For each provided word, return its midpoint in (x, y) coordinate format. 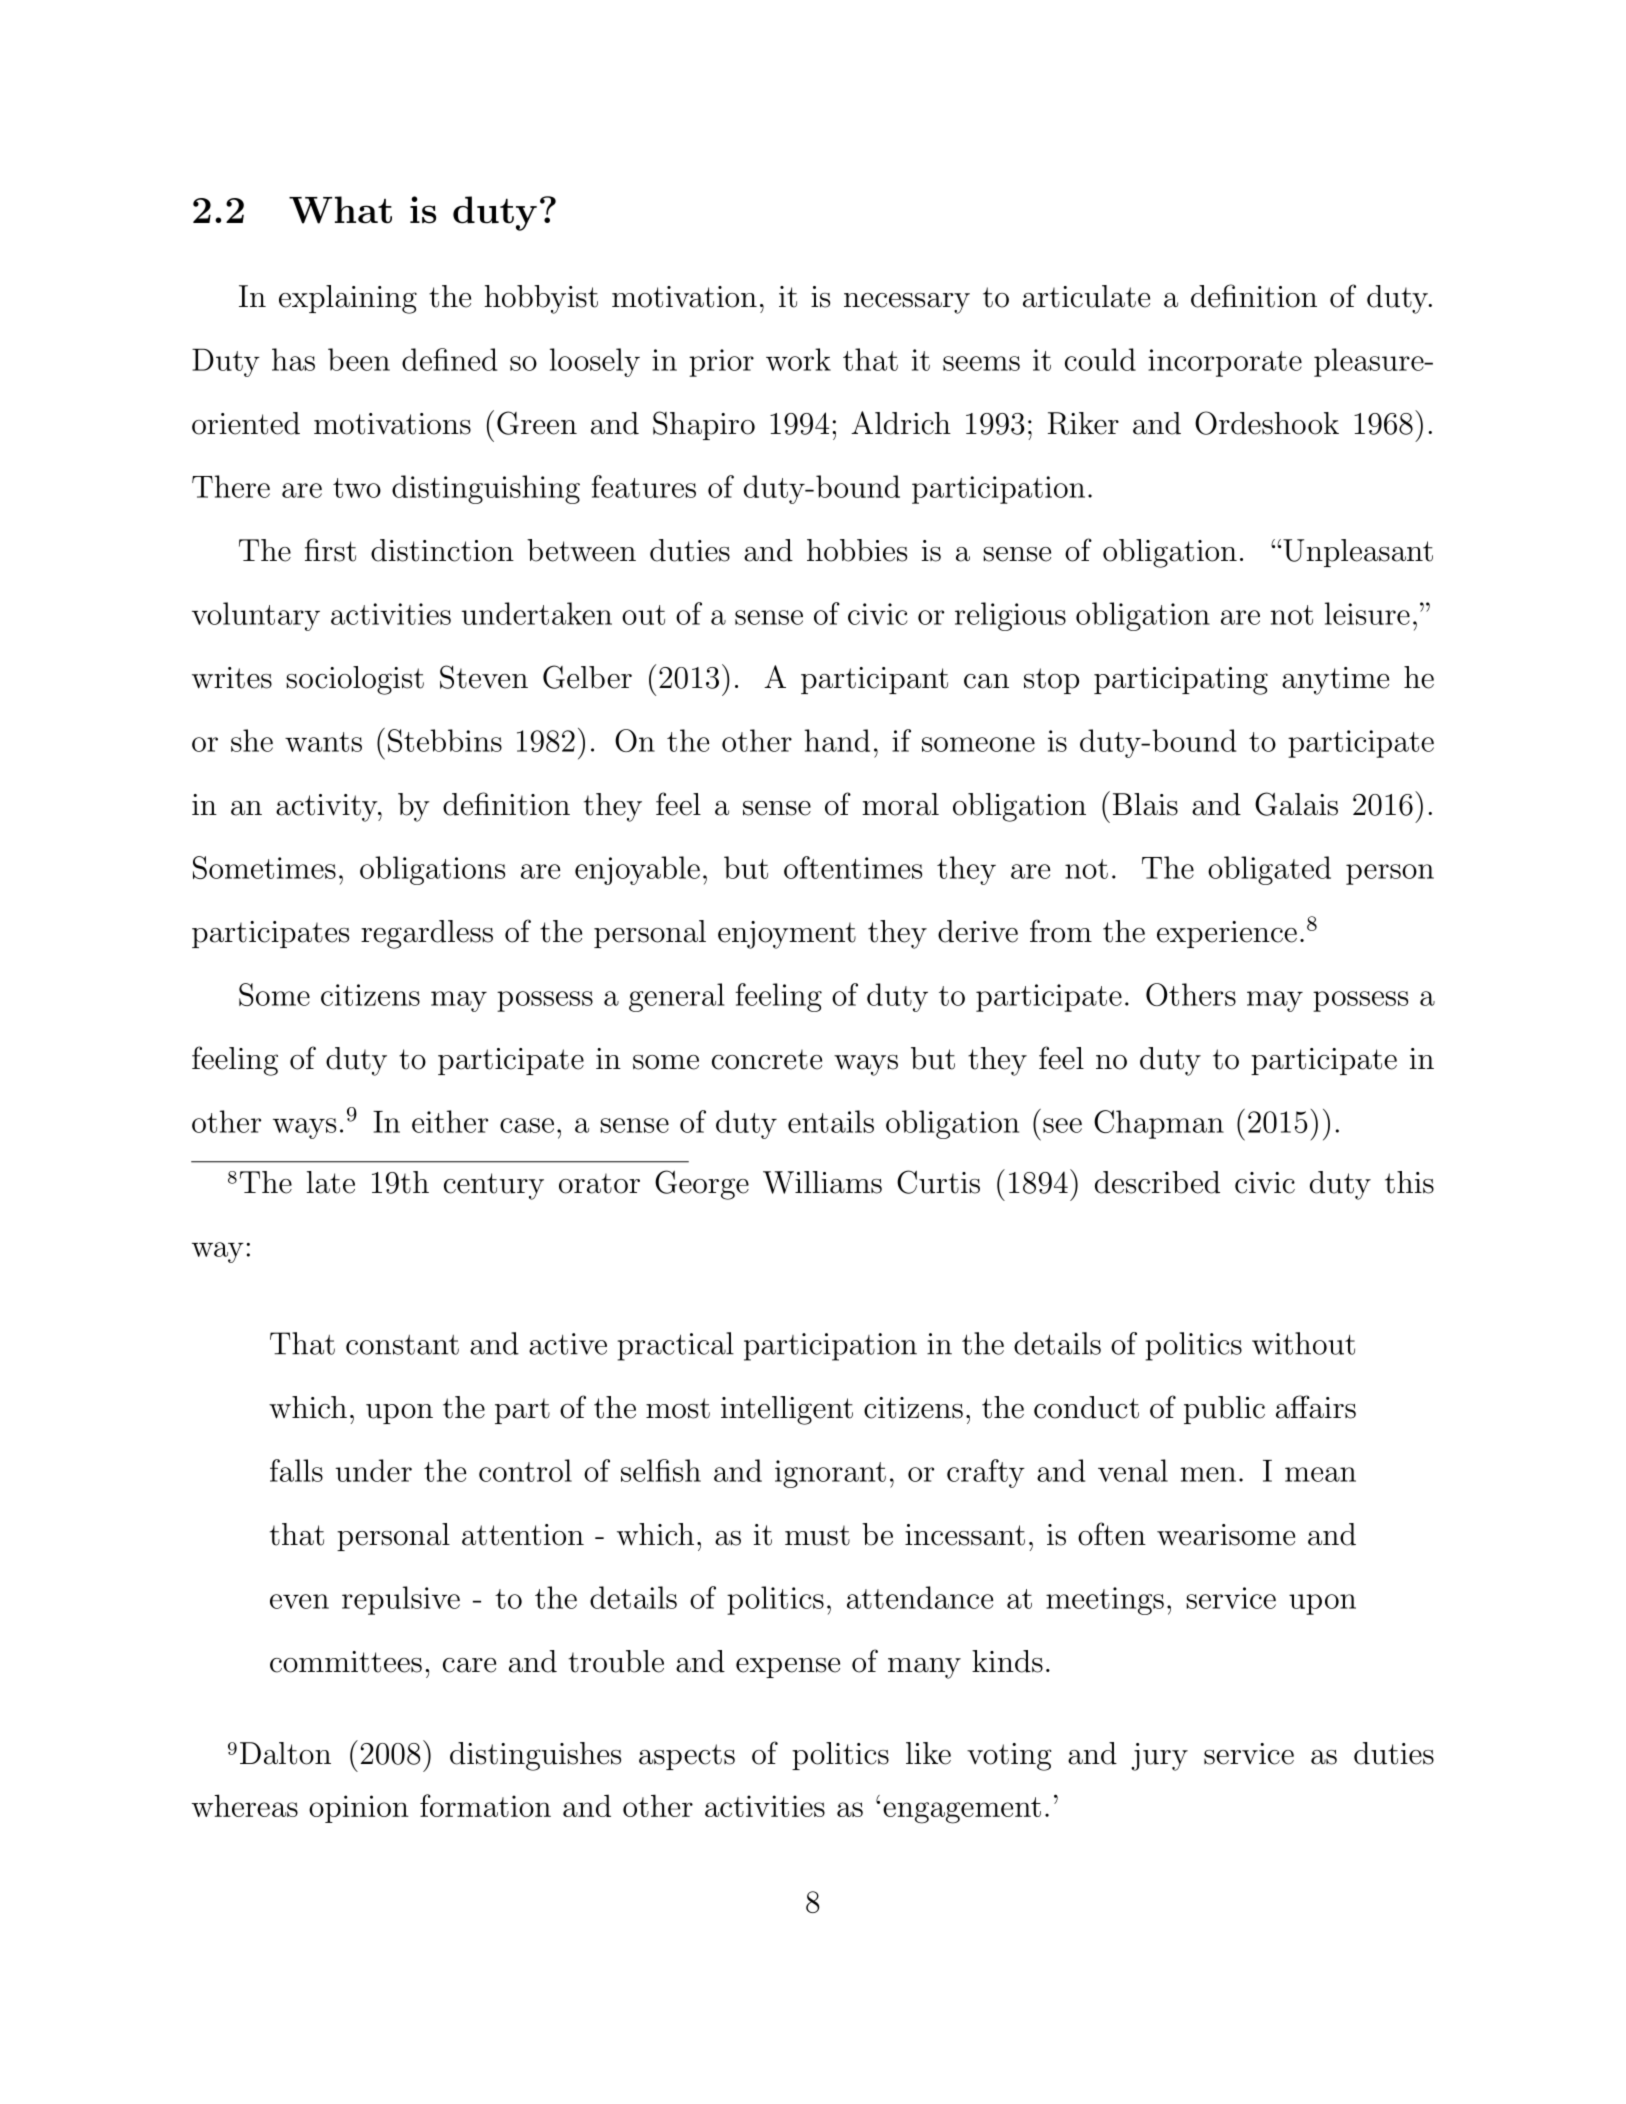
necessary (907, 303)
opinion (359, 1809)
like (928, 1753)
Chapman (1159, 1124)
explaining (348, 299)
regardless (427, 934)
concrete (767, 1059)
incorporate (1225, 363)
